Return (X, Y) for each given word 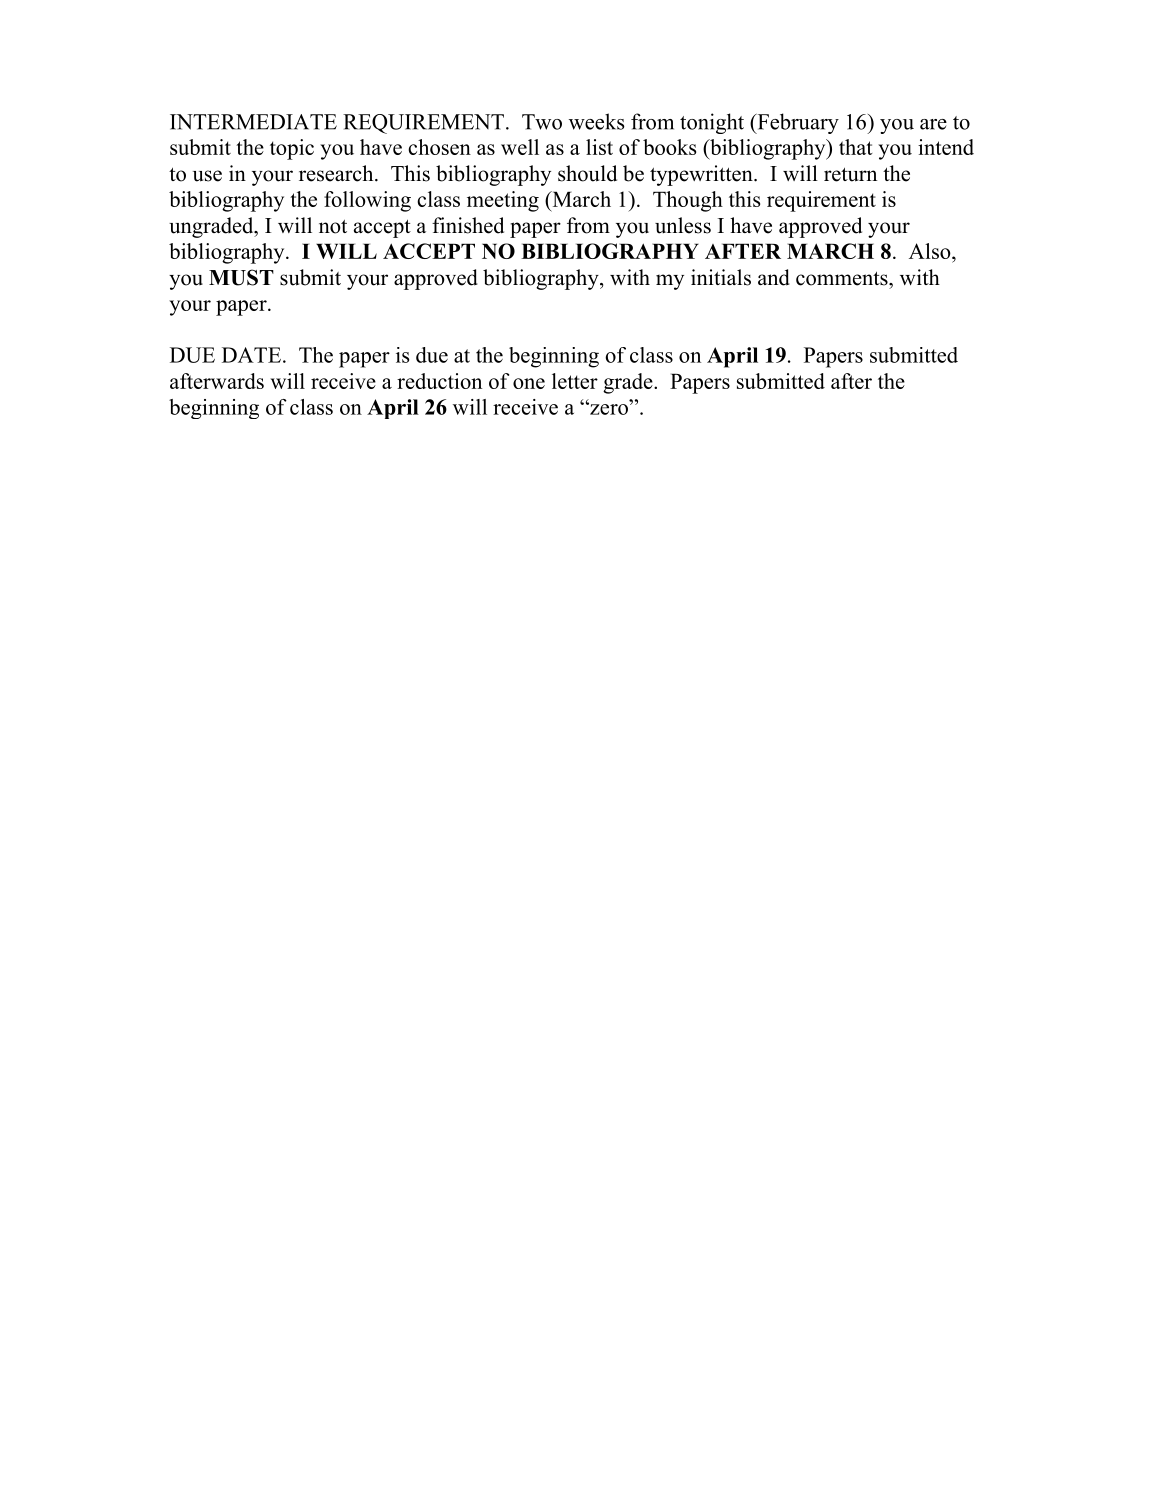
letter (575, 381)
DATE (251, 355)
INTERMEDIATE (253, 122)
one (529, 383)
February (797, 123)
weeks (597, 121)
